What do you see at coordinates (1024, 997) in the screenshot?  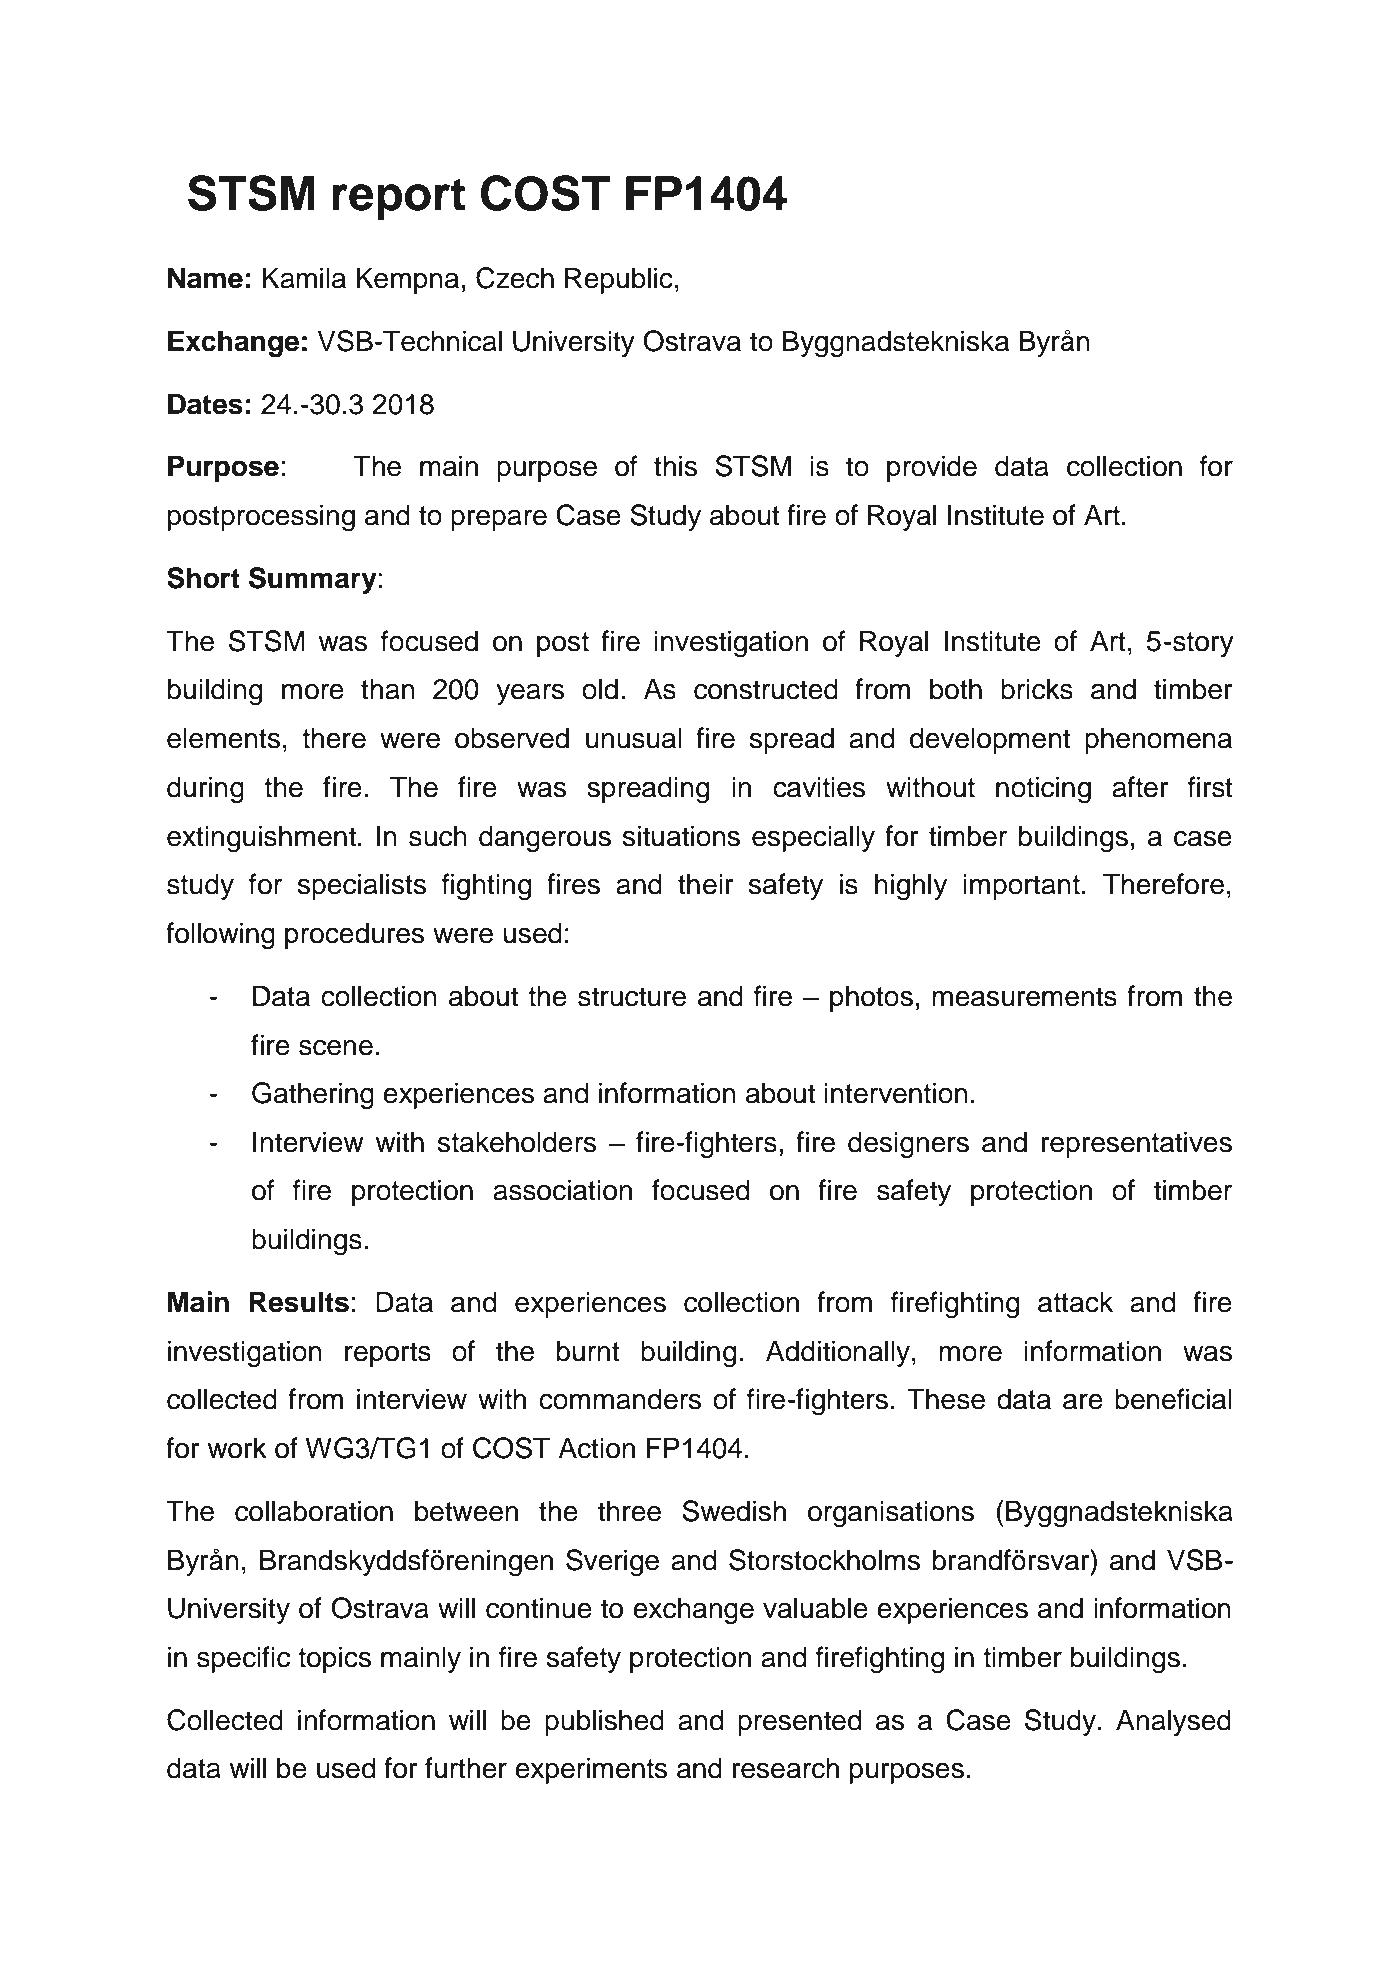 I see `measurements` at bounding box center [1024, 997].
